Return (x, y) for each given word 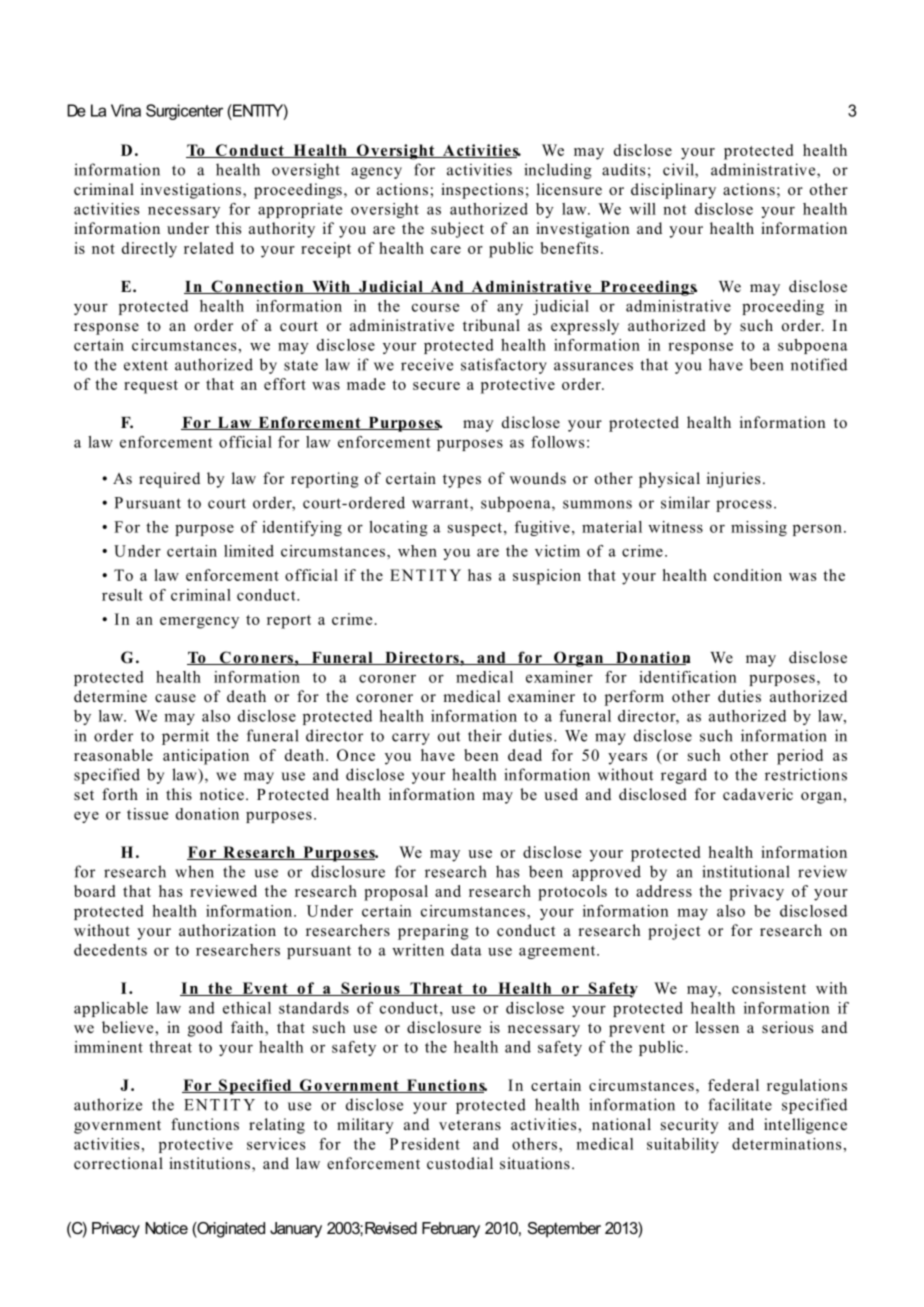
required (169, 480)
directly (149, 250)
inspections (482, 191)
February (451, 1230)
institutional (746, 871)
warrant (441, 504)
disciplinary (673, 191)
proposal (396, 893)
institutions (211, 1164)
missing (759, 528)
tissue (147, 814)
